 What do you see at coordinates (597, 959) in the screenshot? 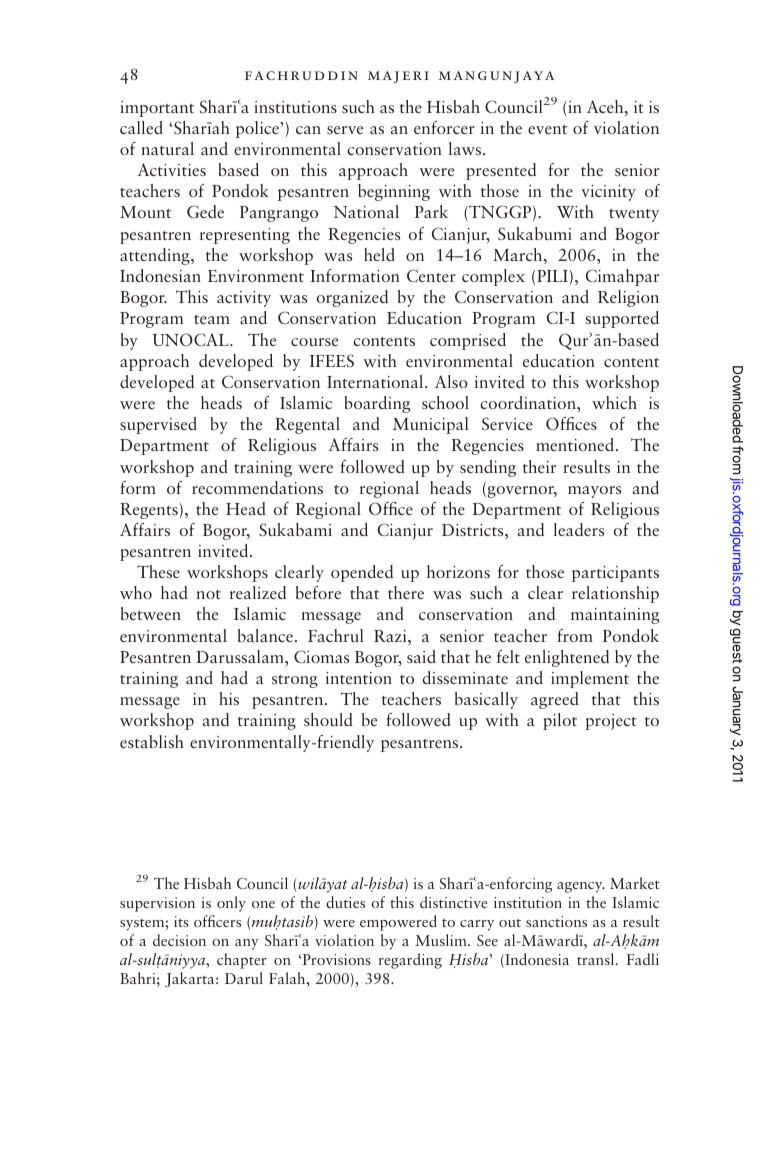
I see `transl` at bounding box center [597, 959].
